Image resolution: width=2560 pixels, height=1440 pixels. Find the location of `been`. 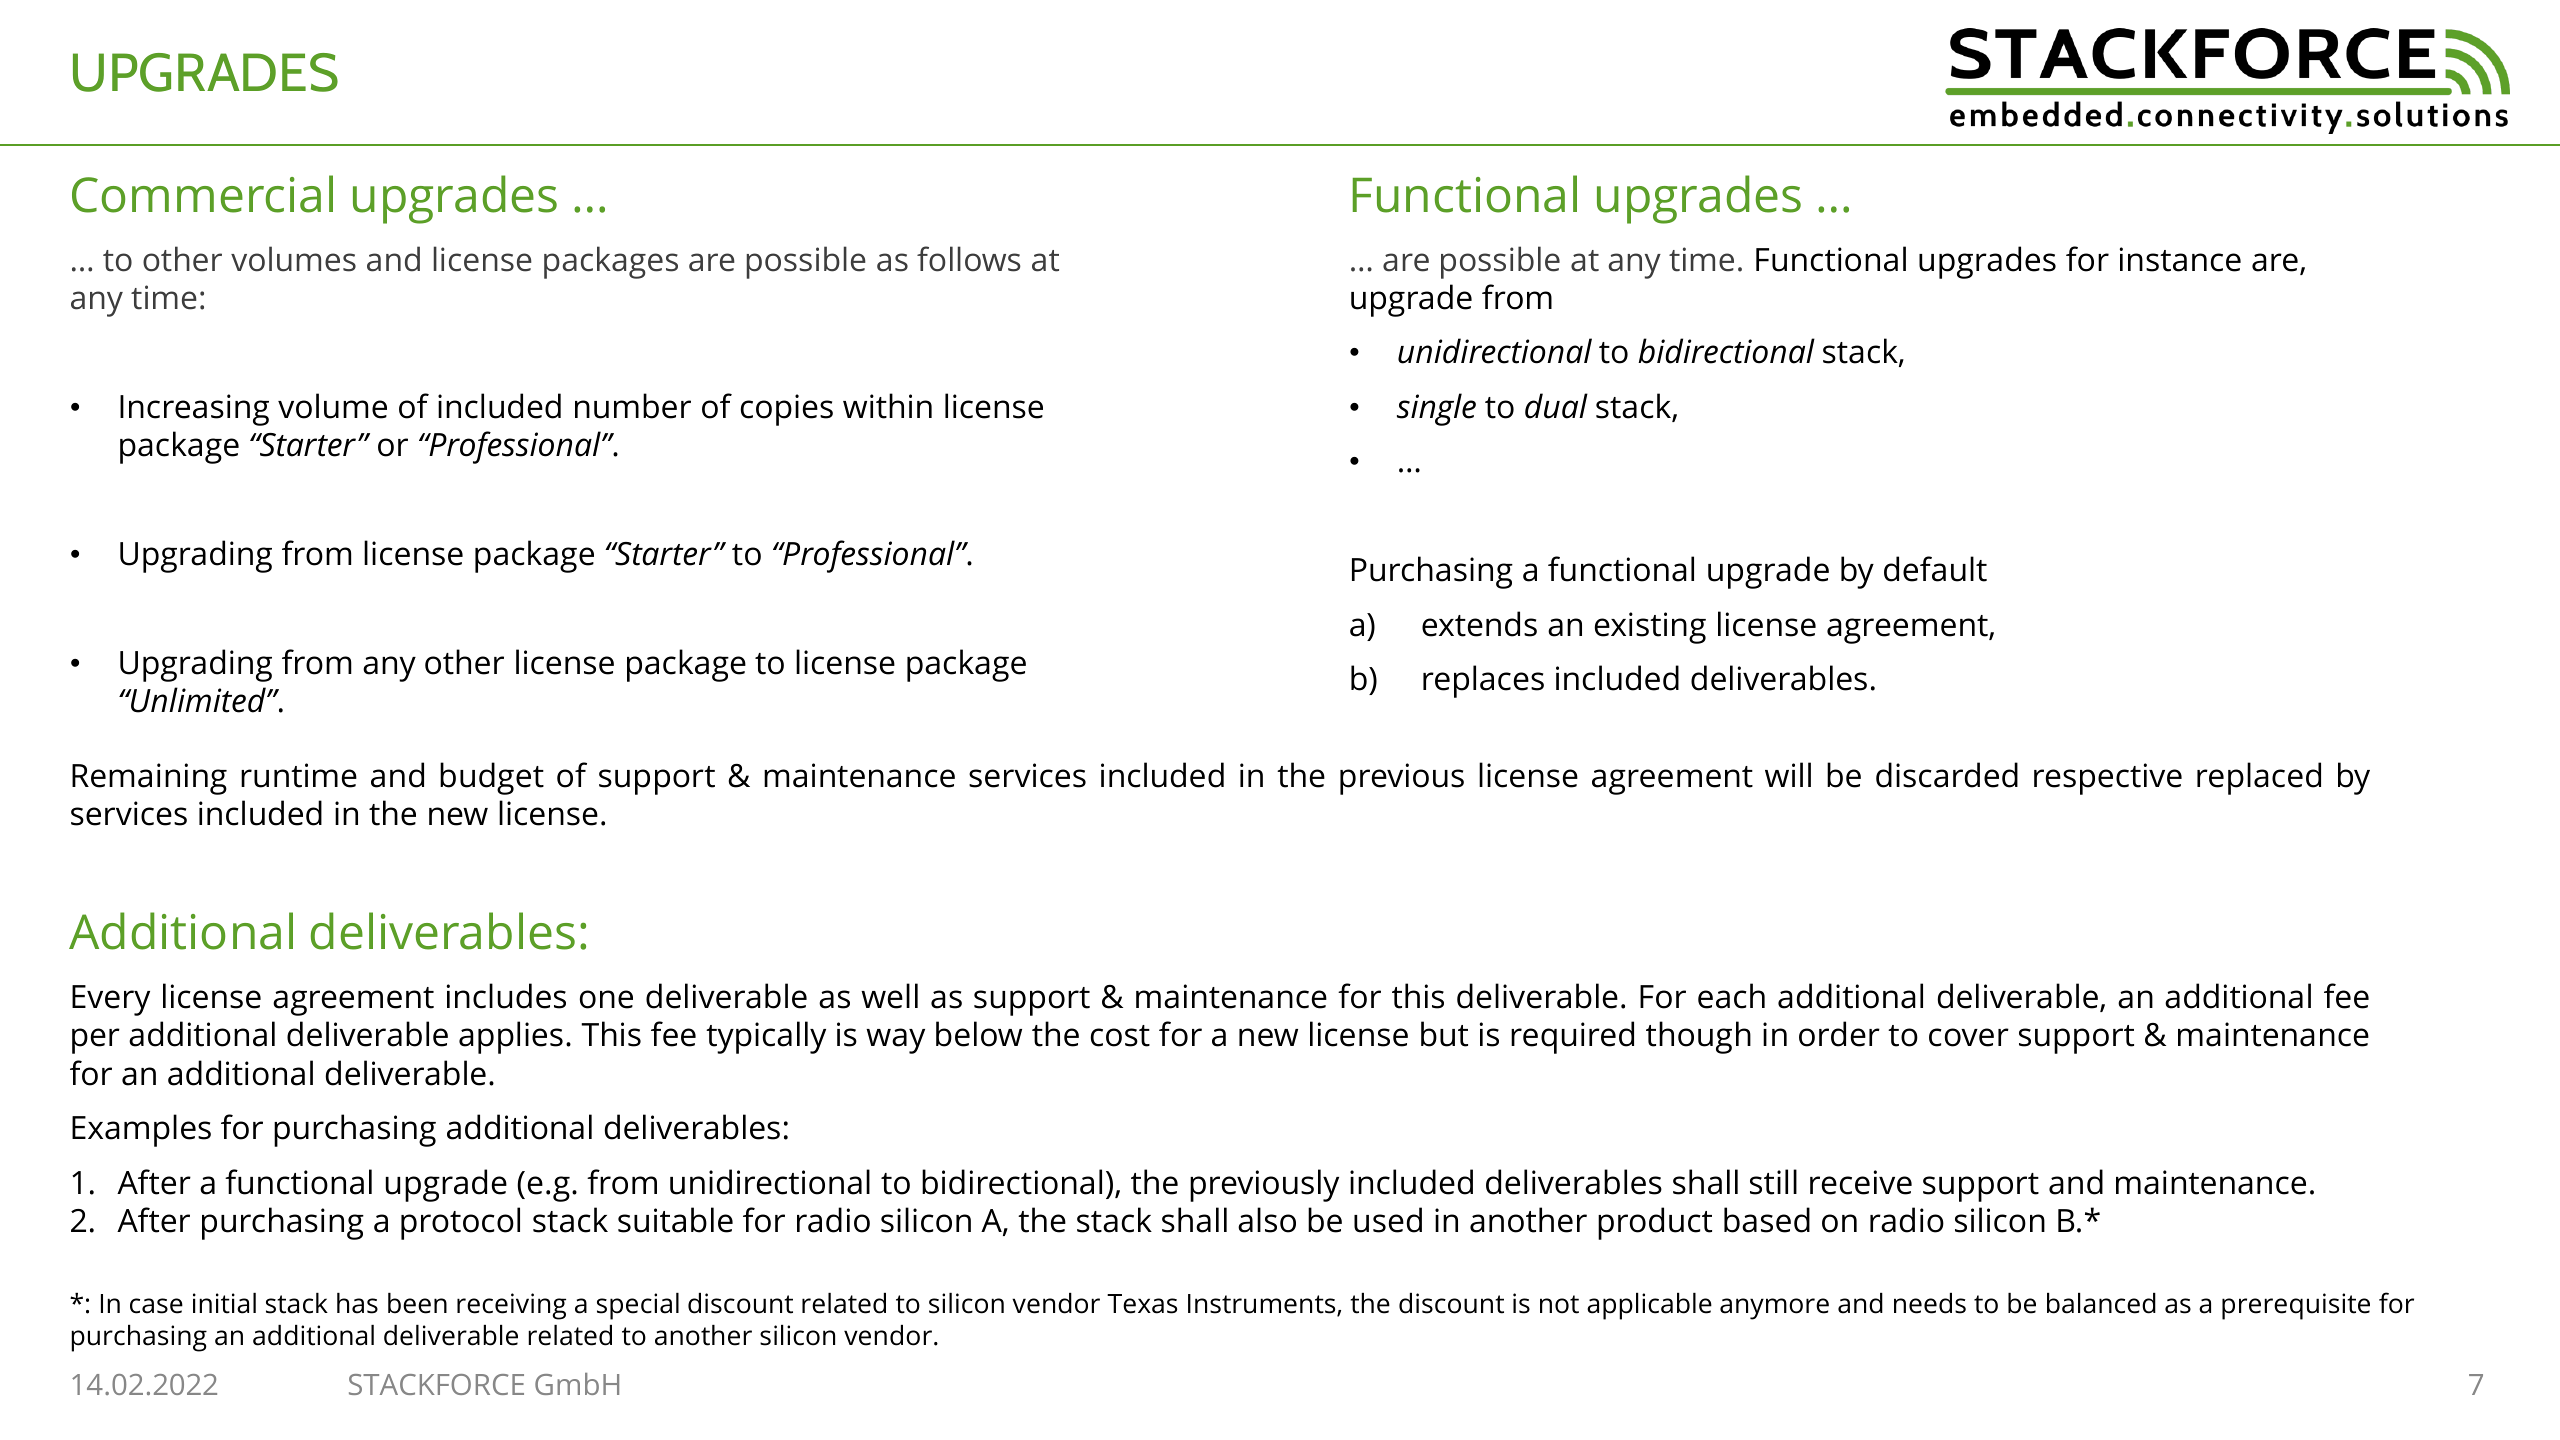

been is located at coordinates (417, 1303).
